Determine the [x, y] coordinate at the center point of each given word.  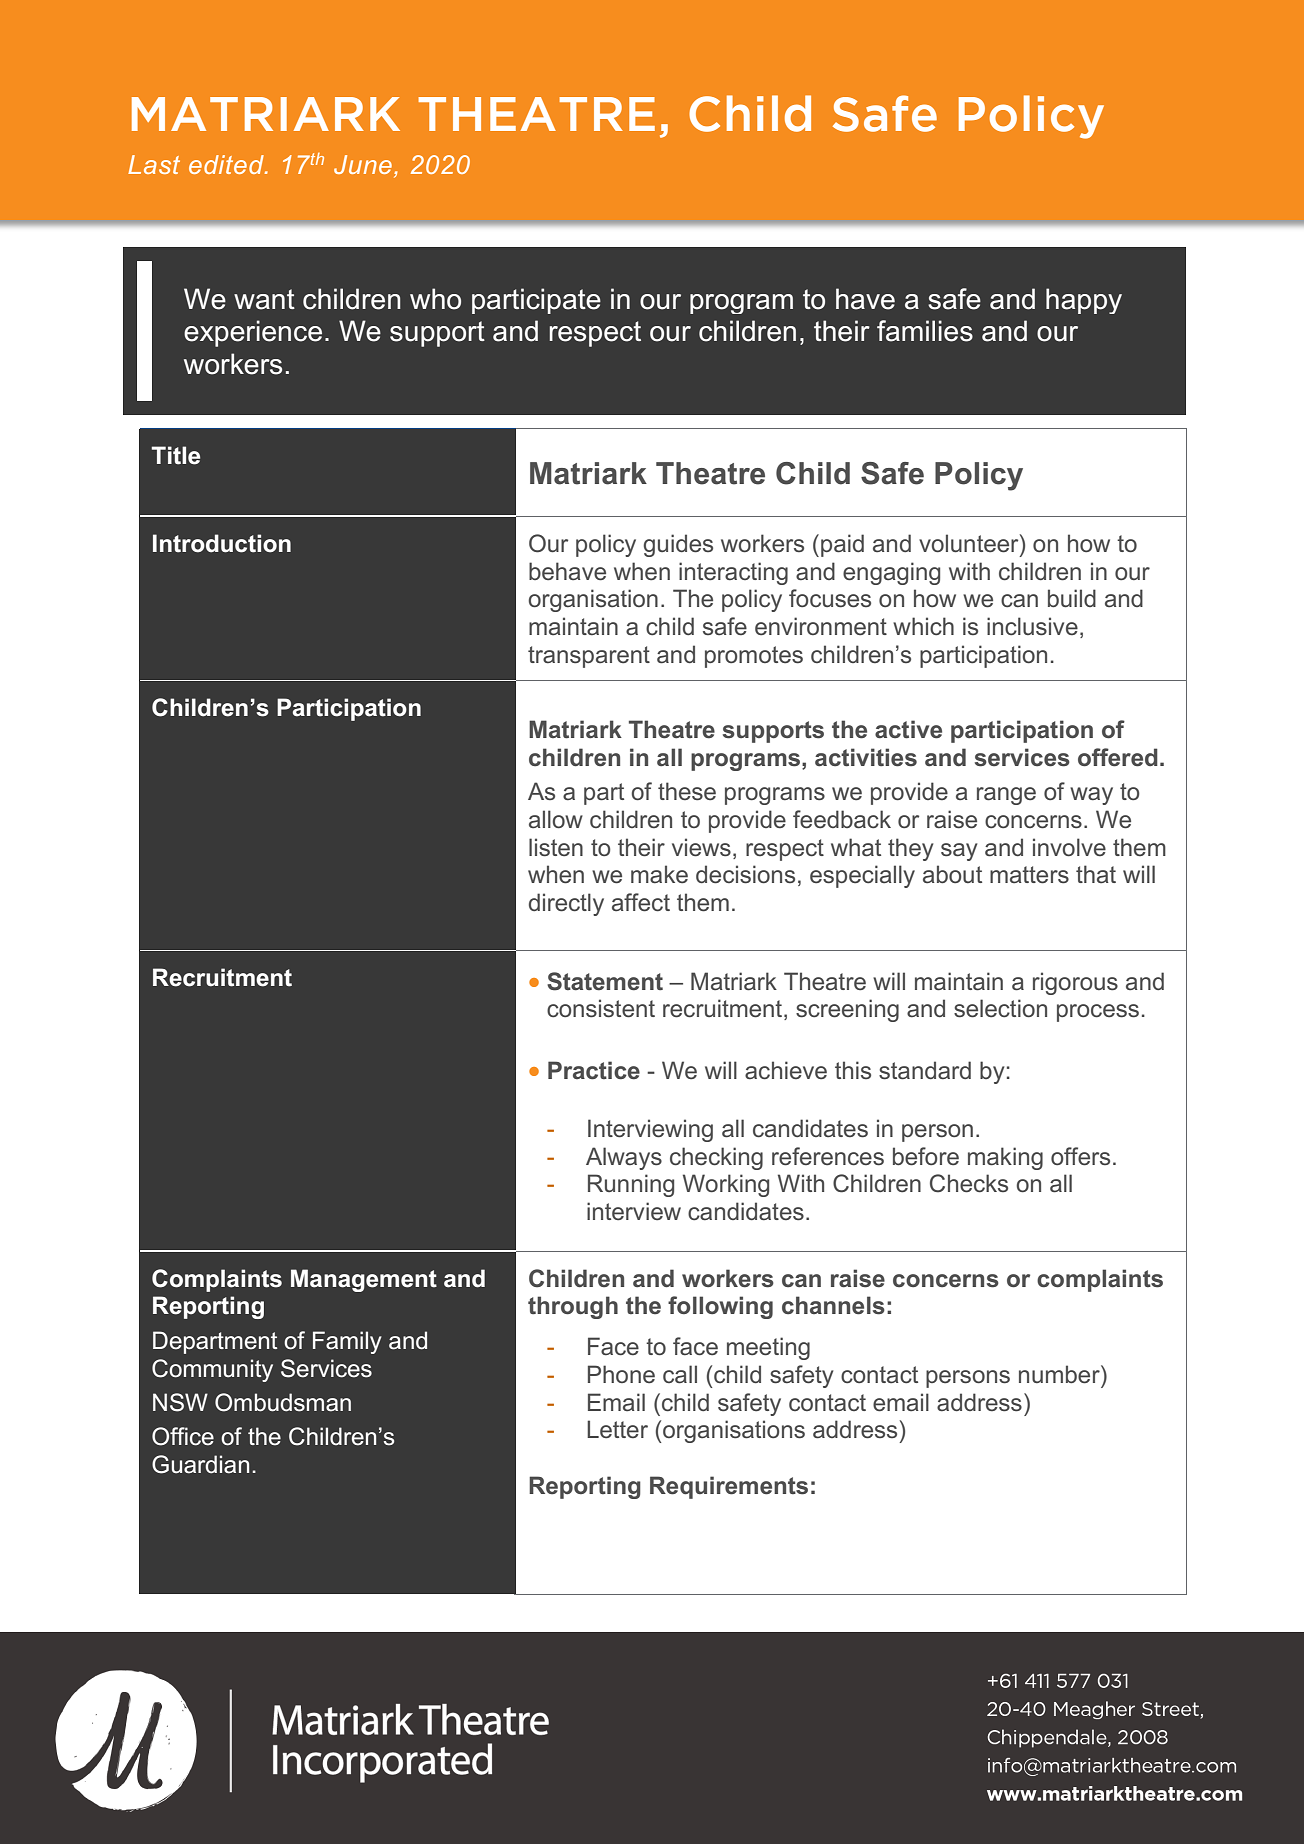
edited [227, 164]
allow [556, 819]
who [435, 299]
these [687, 791]
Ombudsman [283, 1402]
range [1006, 796]
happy [1084, 301]
